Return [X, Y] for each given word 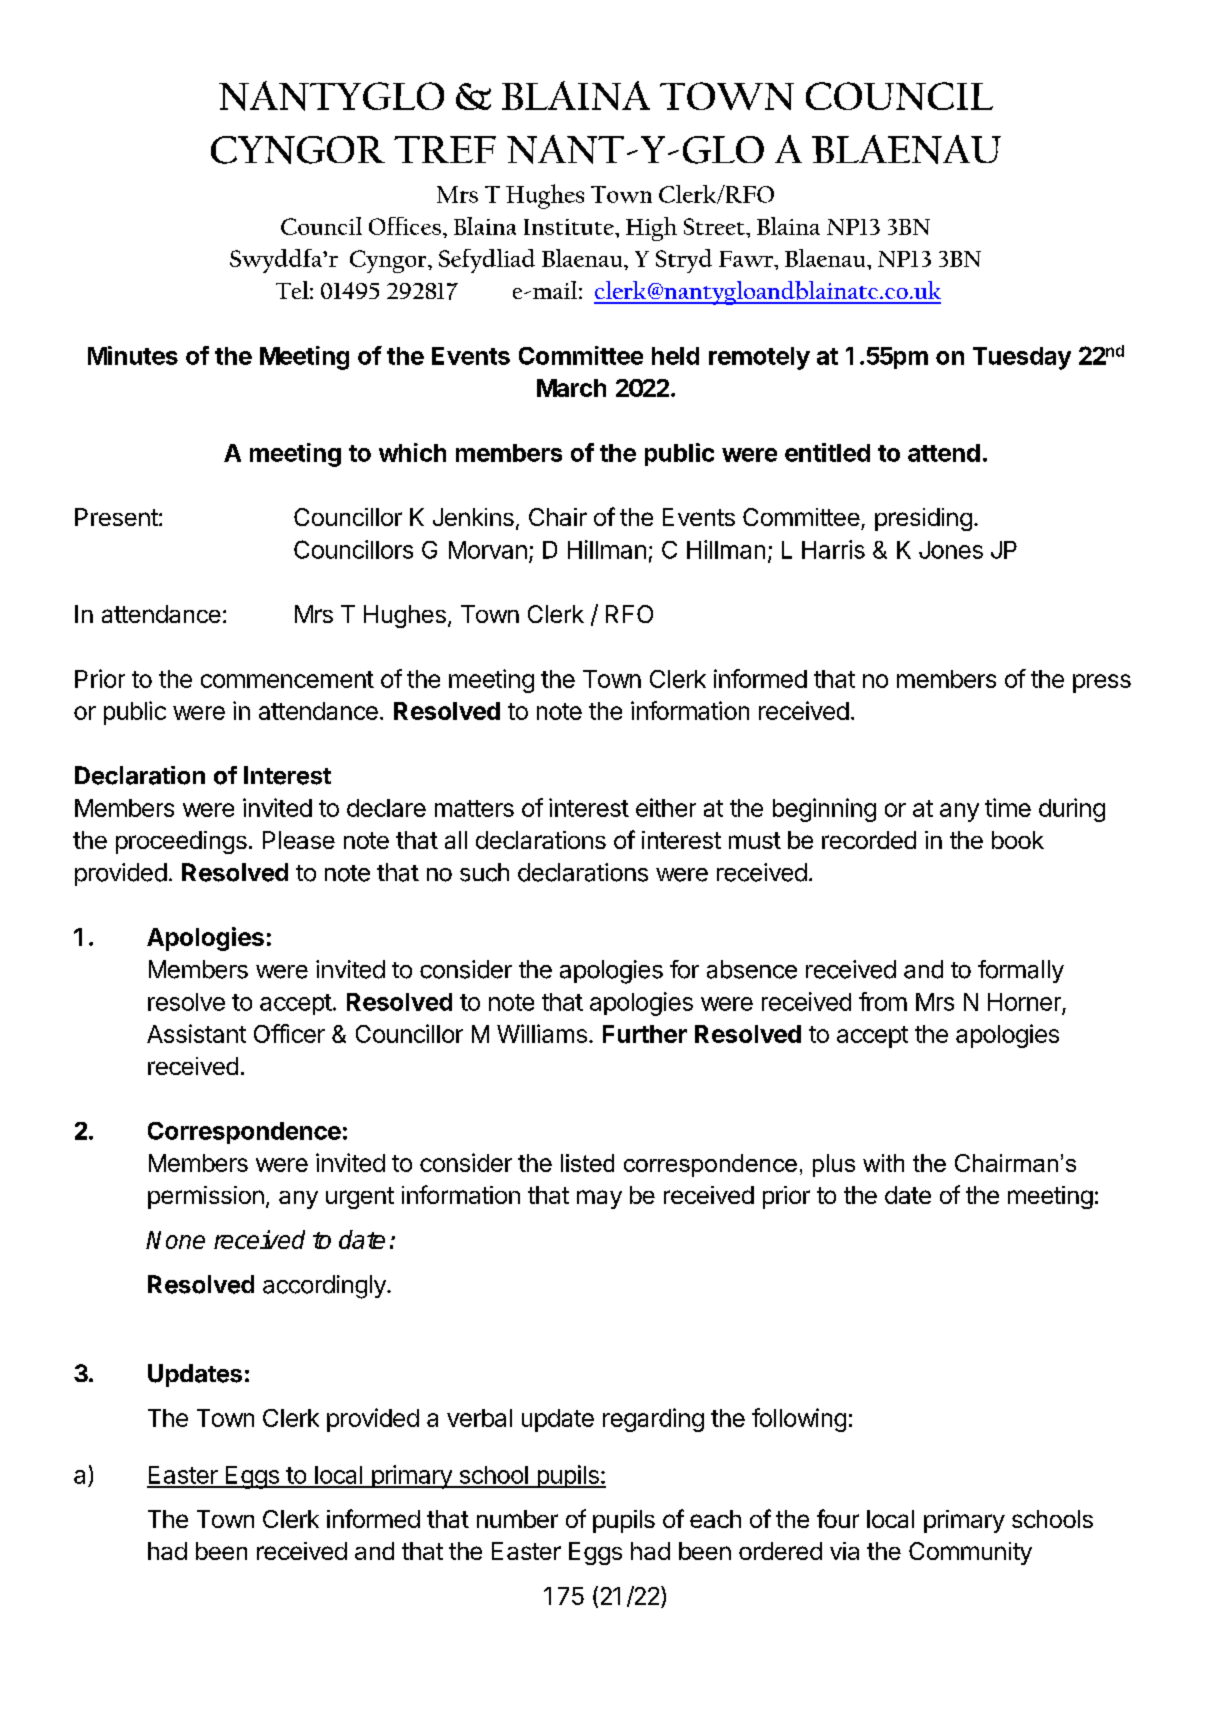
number [517, 1519]
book [1018, 840]
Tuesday [1022, 358]
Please [299, 840]
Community [970, 1553]
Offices [405, 226]
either [666, 807]
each [715, 1519]
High [651, 229]
